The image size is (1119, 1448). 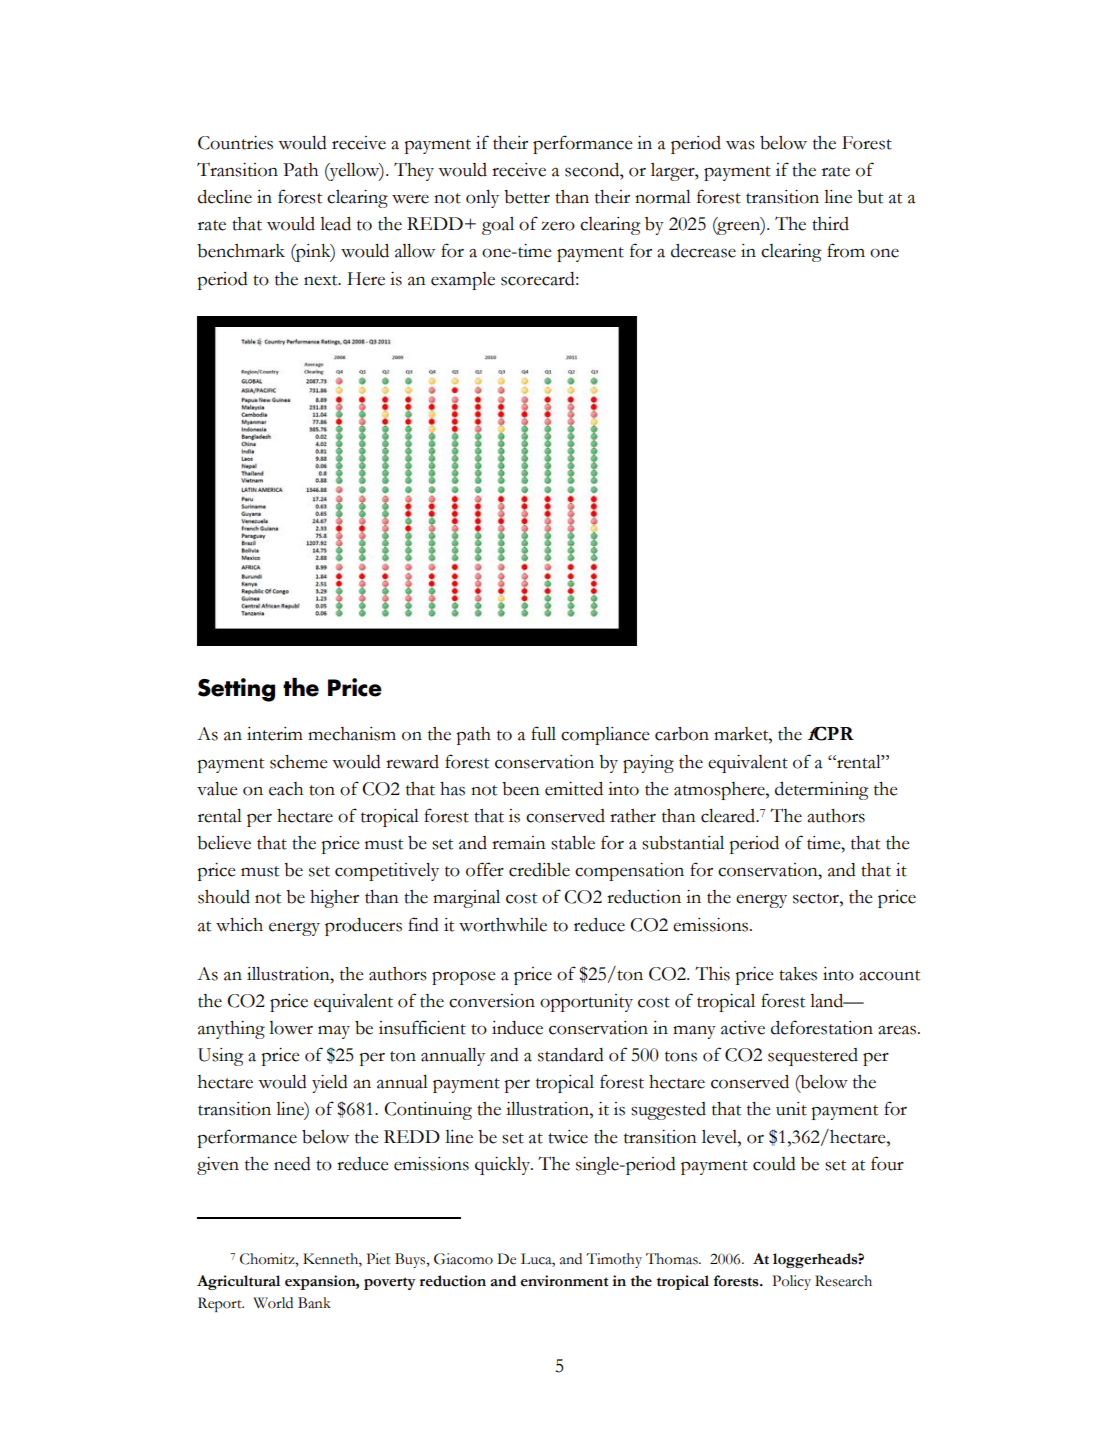 What do you see at coordinates (798, 974) in the page?
I see `takes` at bounding box center [798, 974].
